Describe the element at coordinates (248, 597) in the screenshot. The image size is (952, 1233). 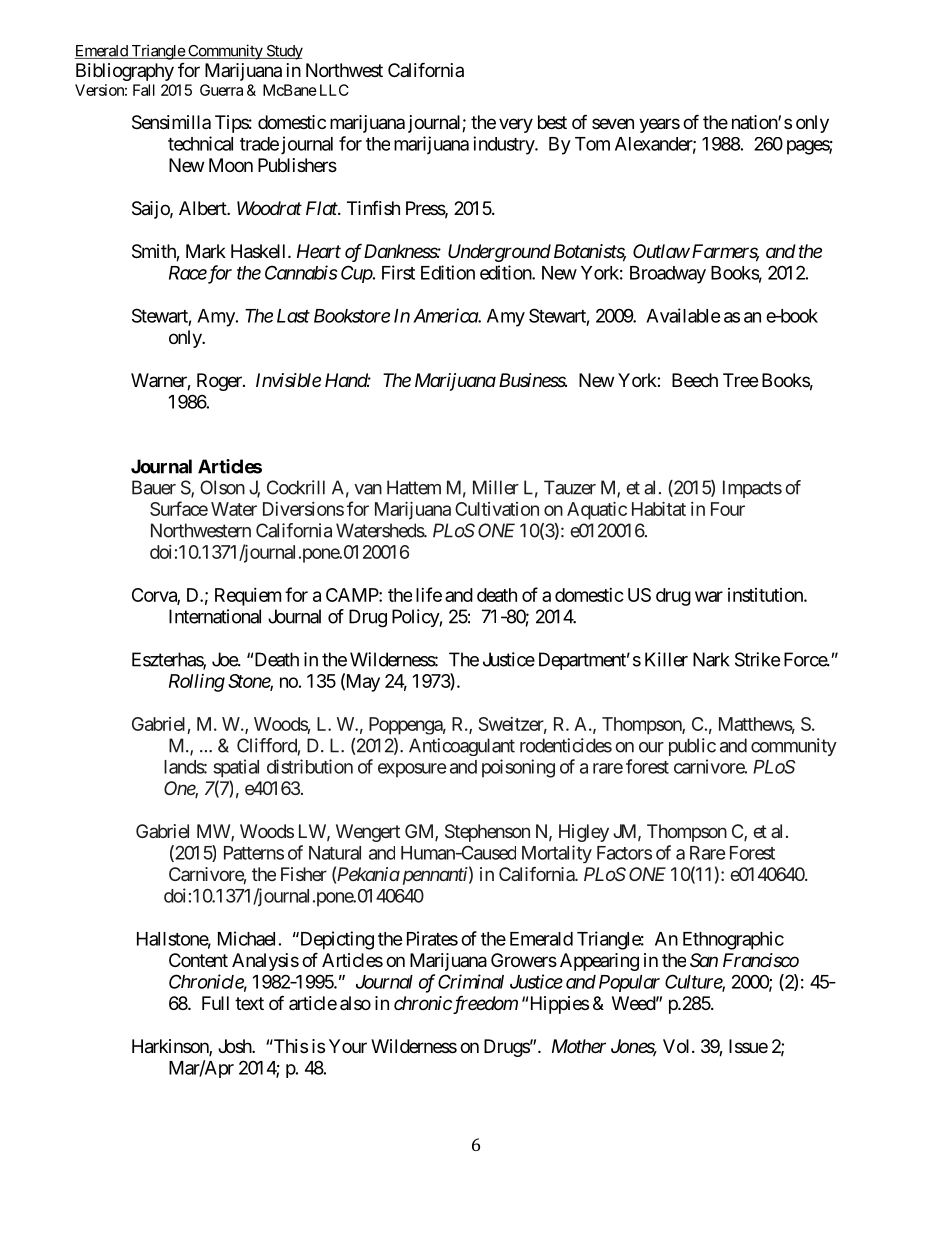
I see `Requiem` at that location.
